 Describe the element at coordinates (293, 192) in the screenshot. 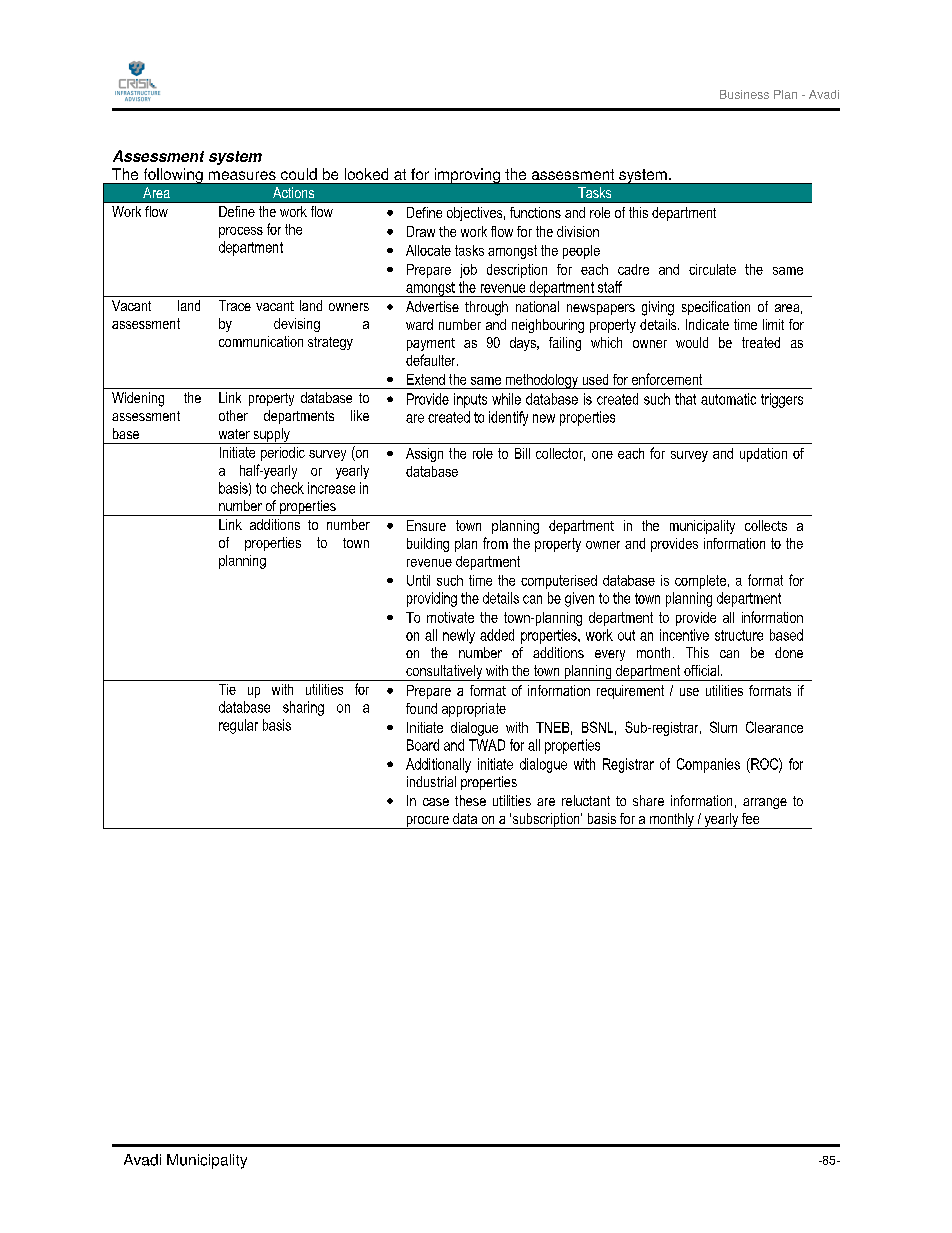

I see `Actions` at that location.
